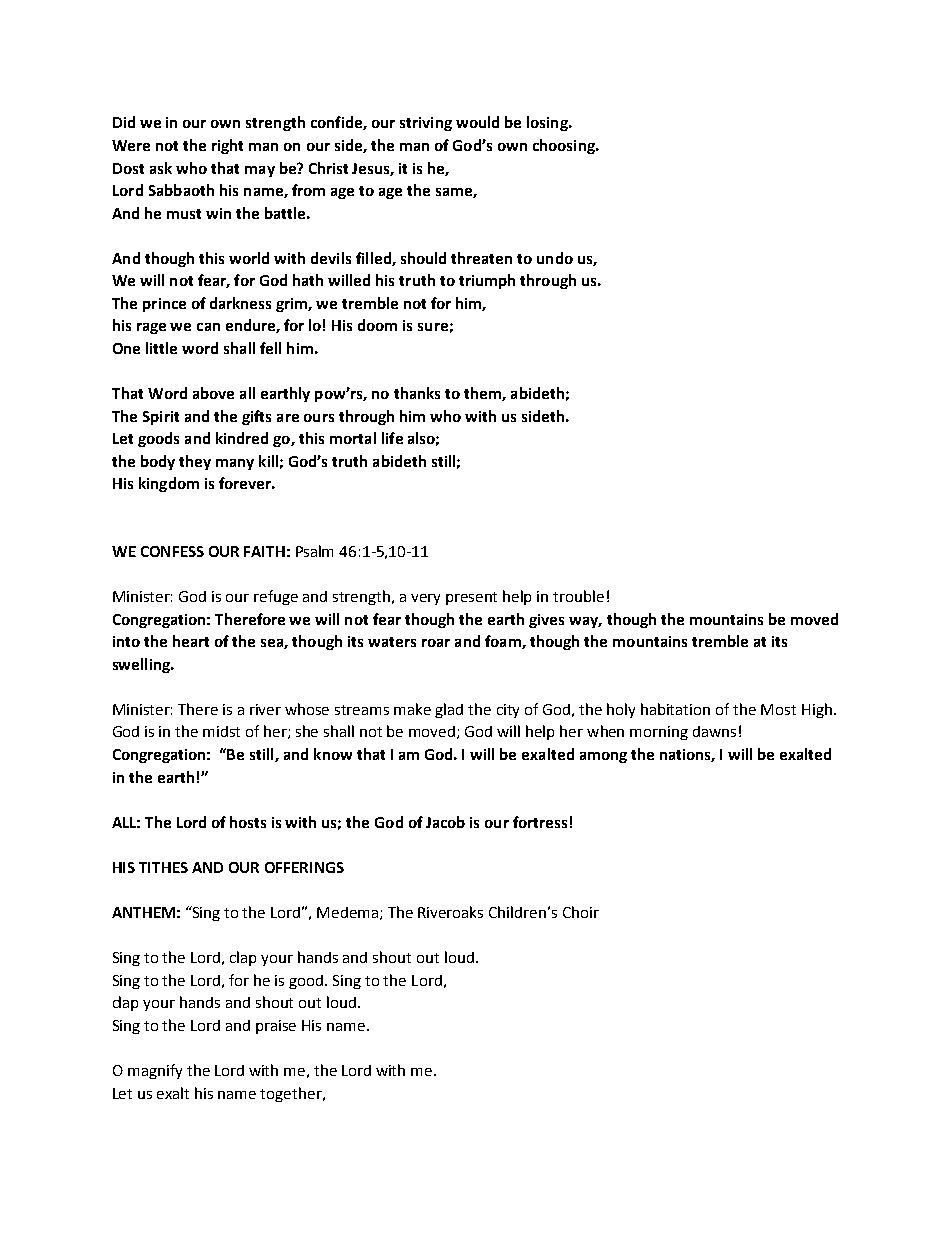  Describe the element at coordinates (578, 596) in the screenshot. I see `trouble` at that location.
